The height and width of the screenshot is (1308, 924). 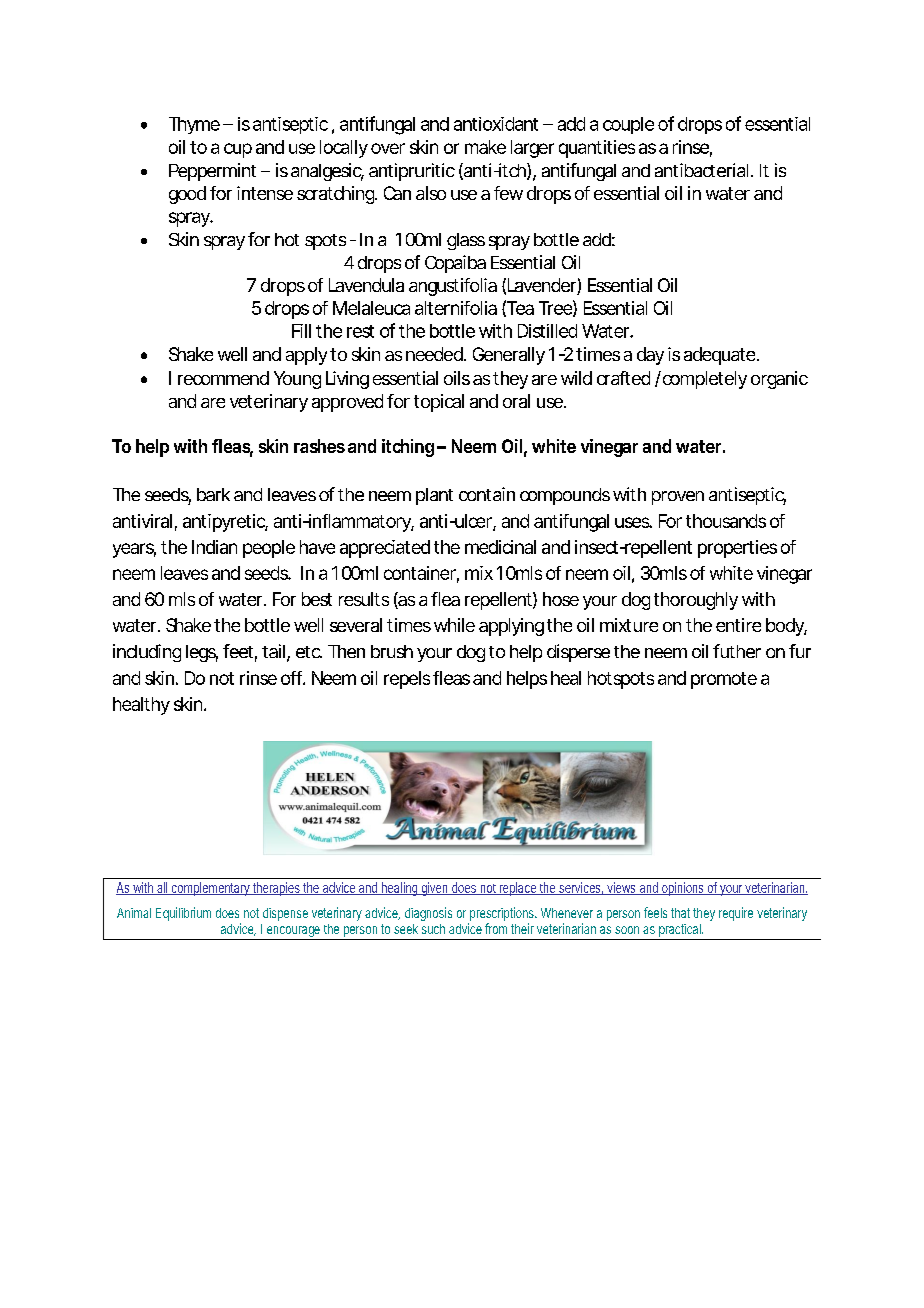 What do you see at coordinates (721, 356) in the screenshot?
I see `adequate` at bounding box center [721, 356].
